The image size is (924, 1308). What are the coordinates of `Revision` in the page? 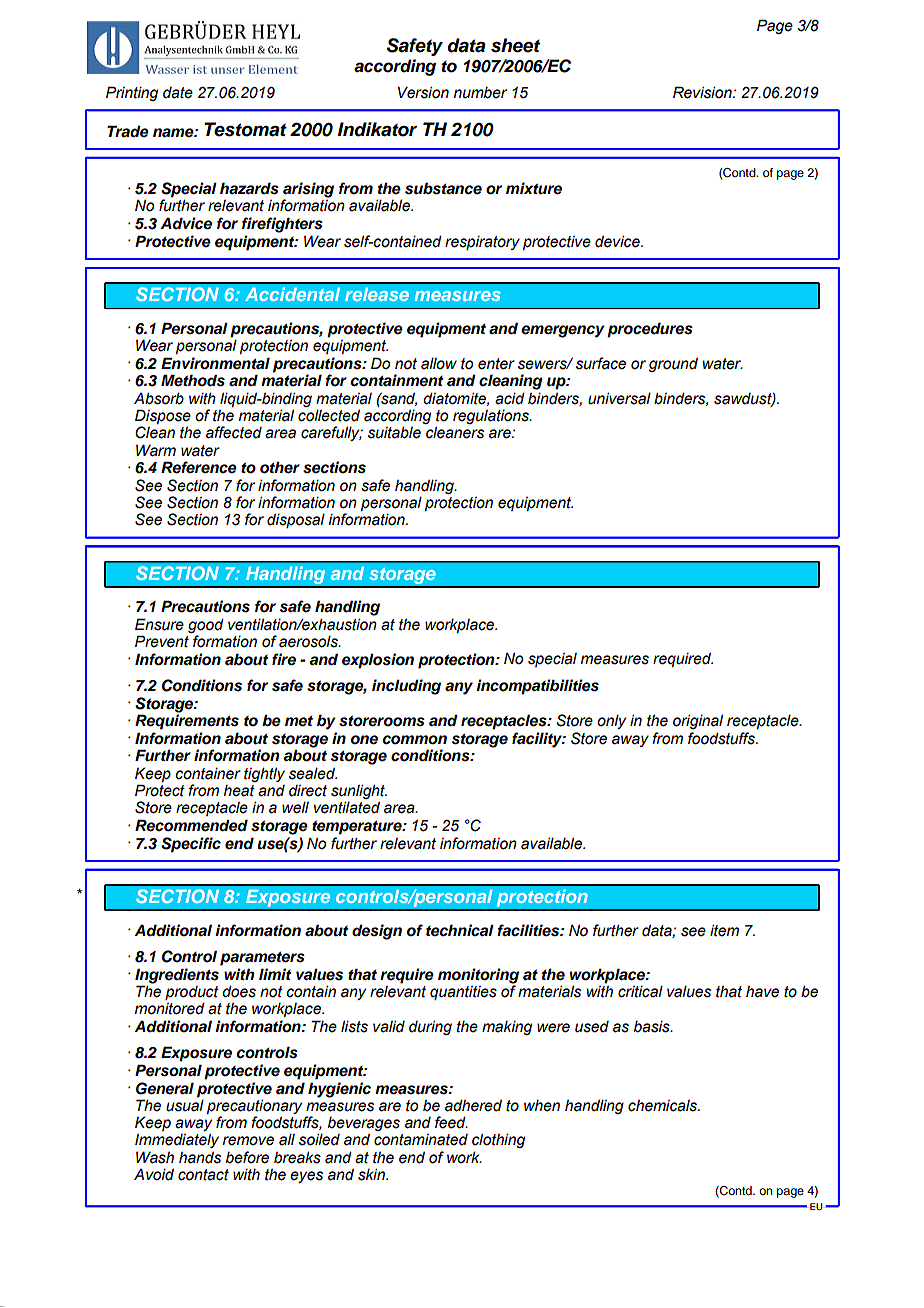 It's located at (703, 92).
